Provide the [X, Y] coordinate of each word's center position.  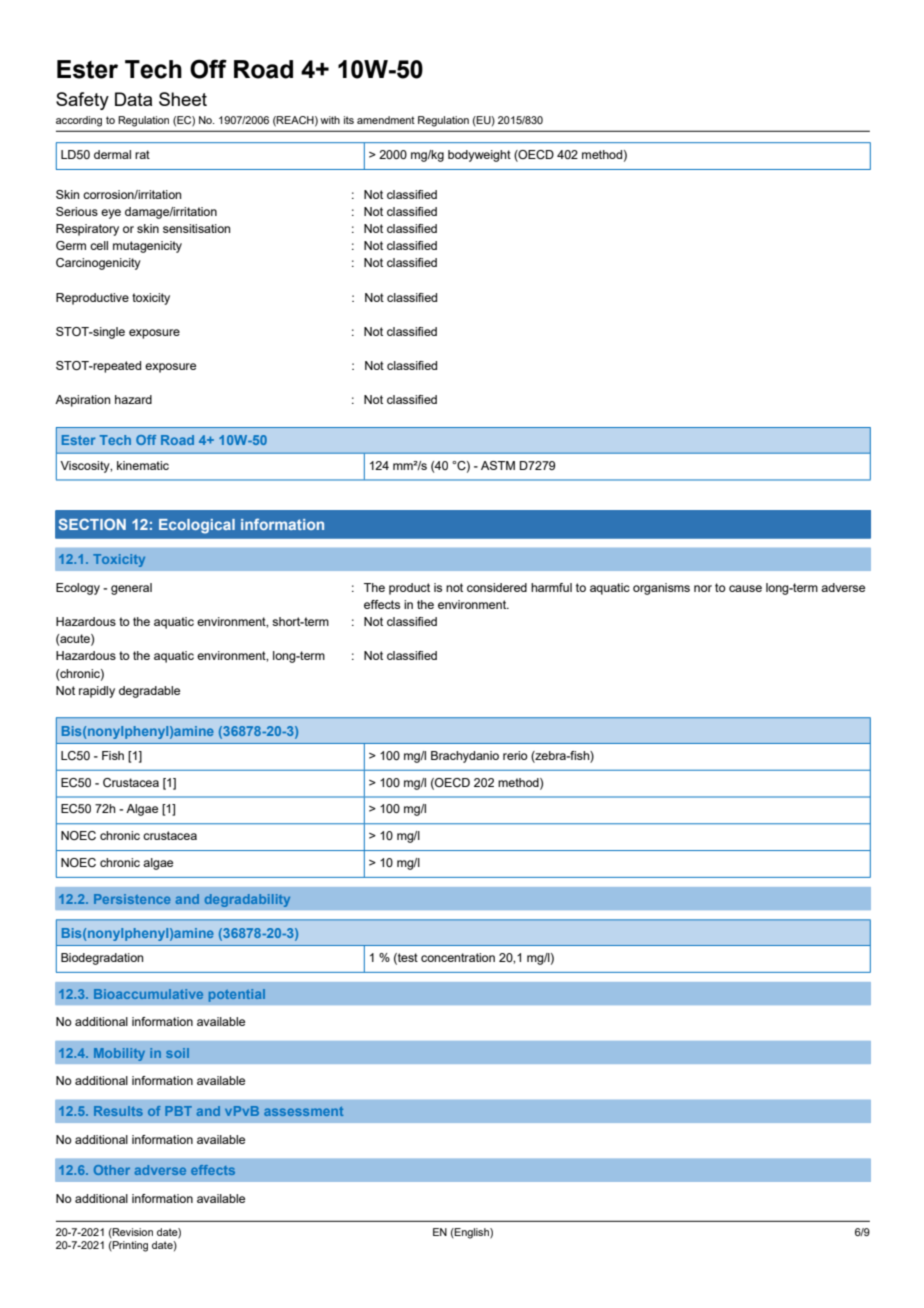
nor [703, 588]
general [131, 589]
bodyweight [479, 156]
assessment [303, 1111]
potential [237, 995]
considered [497, 587]
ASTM [498, 465]
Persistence [132, 899]
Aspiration [82, 401]
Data [133, 99]
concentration [458, 957]
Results [118, 1111]
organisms [661, 589]
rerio [515, 755]
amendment [386, 120]
